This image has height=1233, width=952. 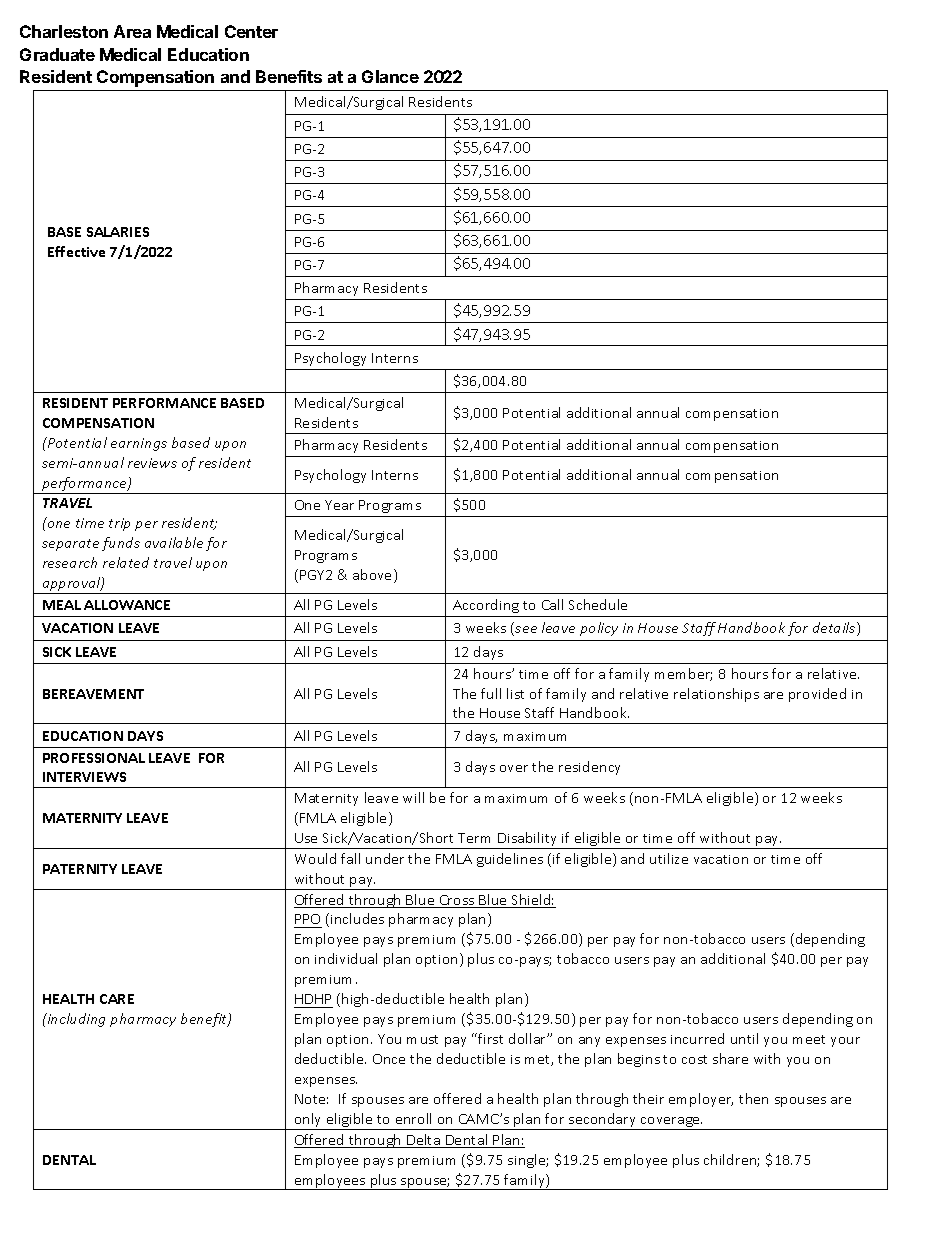 What do you see at coordinates (132, 31) in the image?
I see `Area` at bounding box center [132, 31].
